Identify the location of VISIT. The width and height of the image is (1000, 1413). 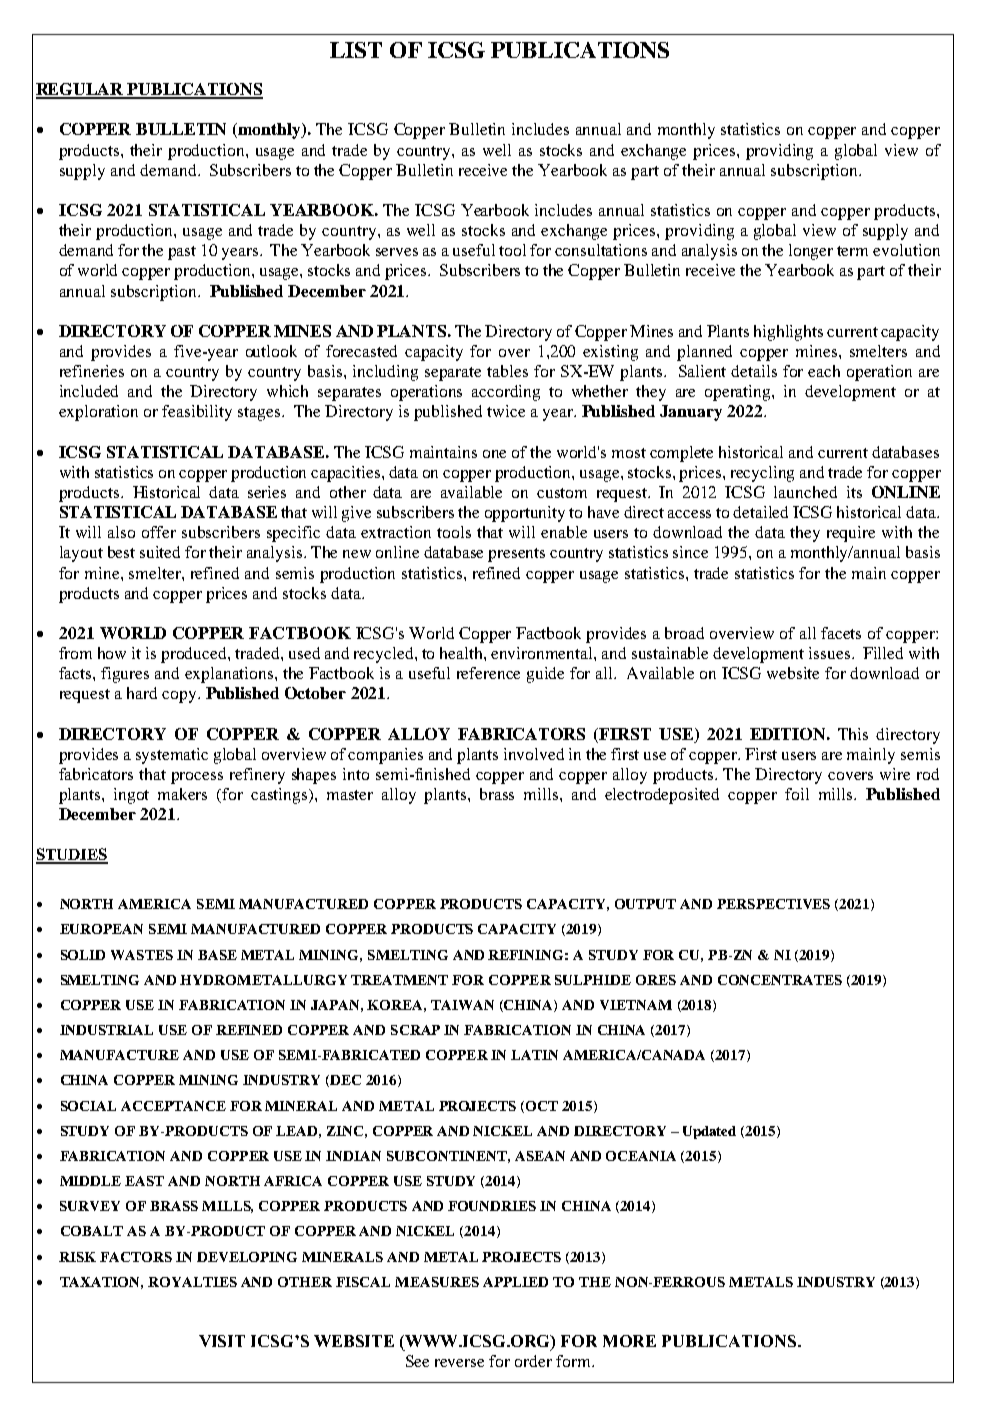
(222, 1341).
